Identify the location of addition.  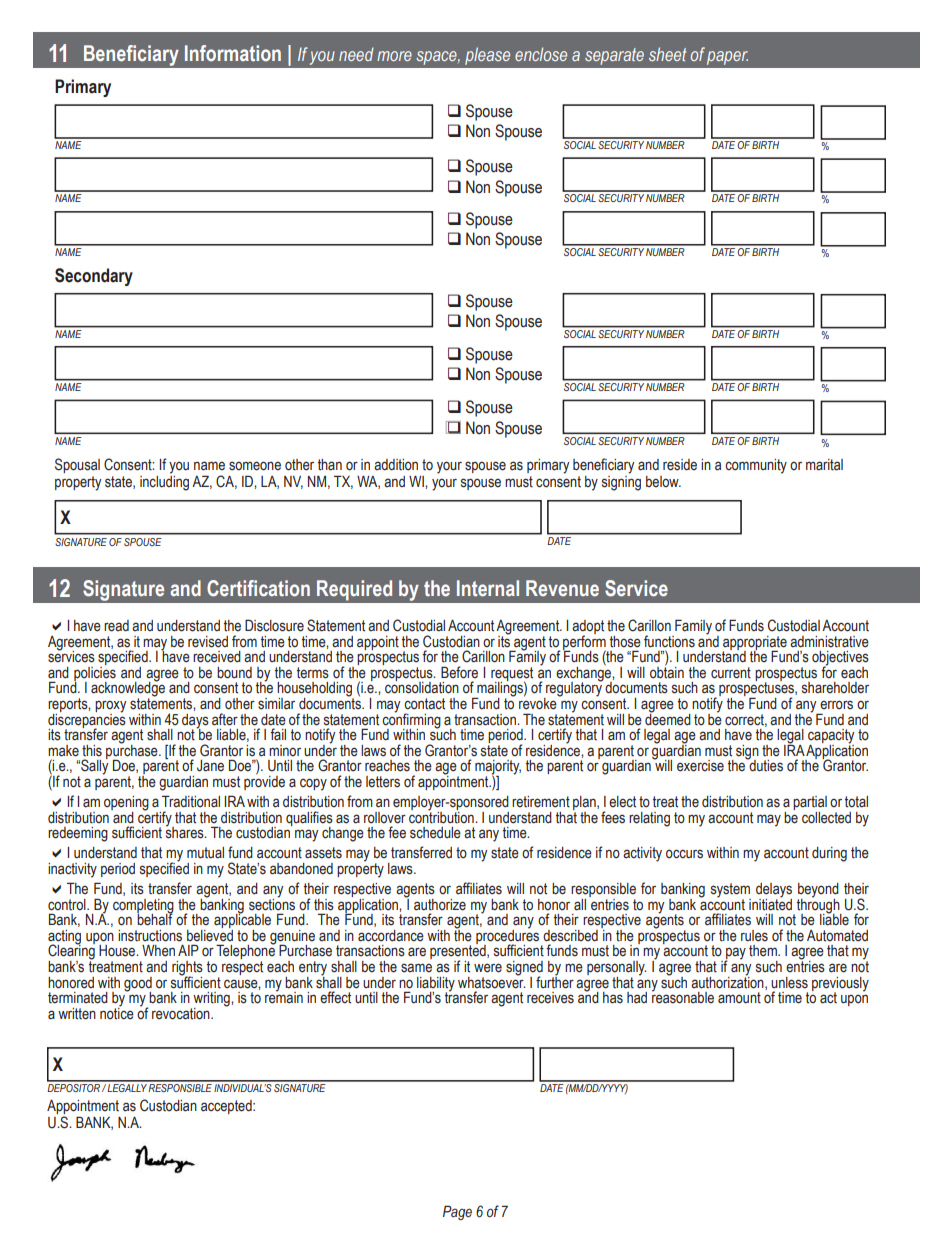
(396, 465).
